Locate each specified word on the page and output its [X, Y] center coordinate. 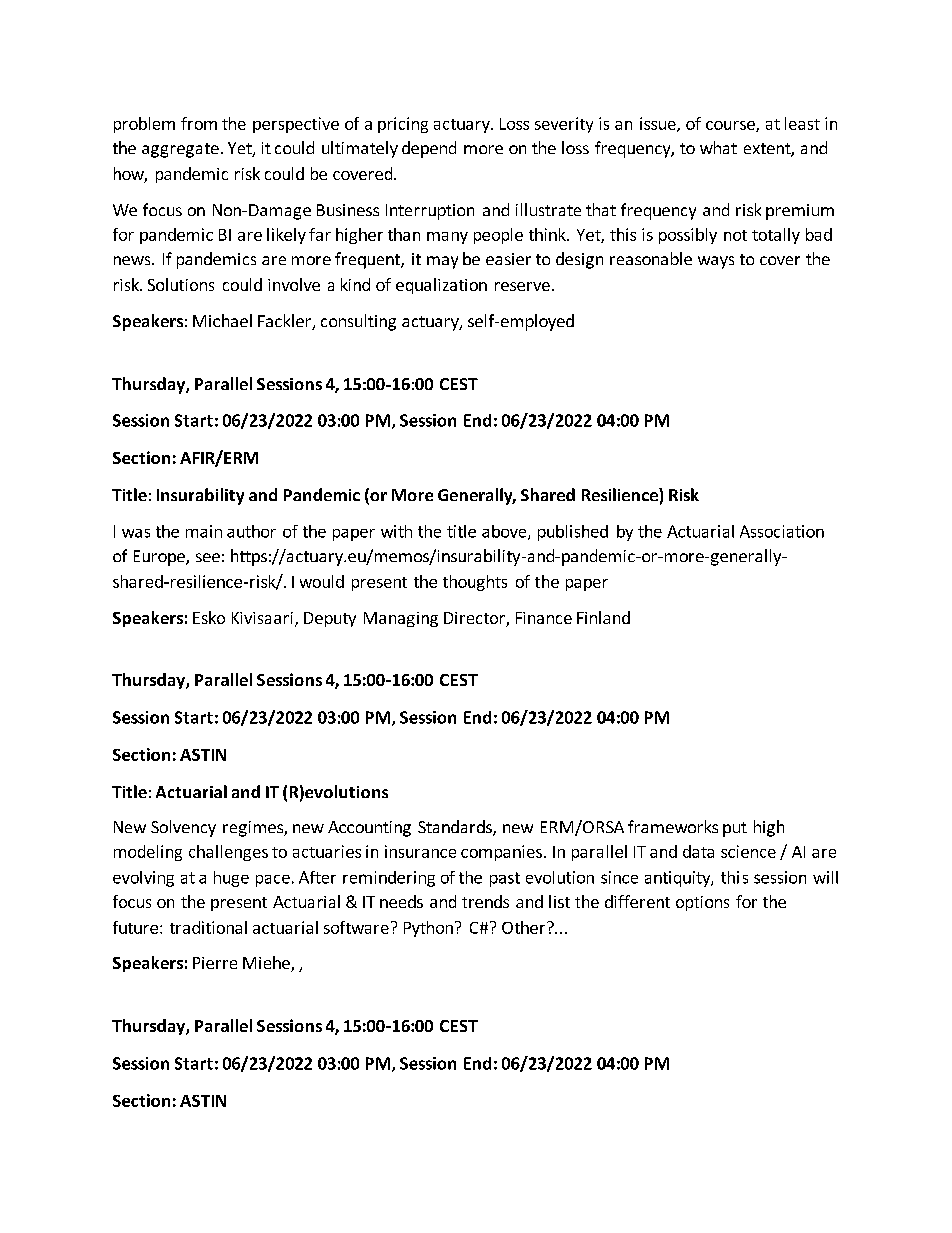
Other [523, 927]
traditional [208, 927]
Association [782, 531]
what [718, 147]
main [204, 531]
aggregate [180, 150]
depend [429, 149]
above [505, 532]
